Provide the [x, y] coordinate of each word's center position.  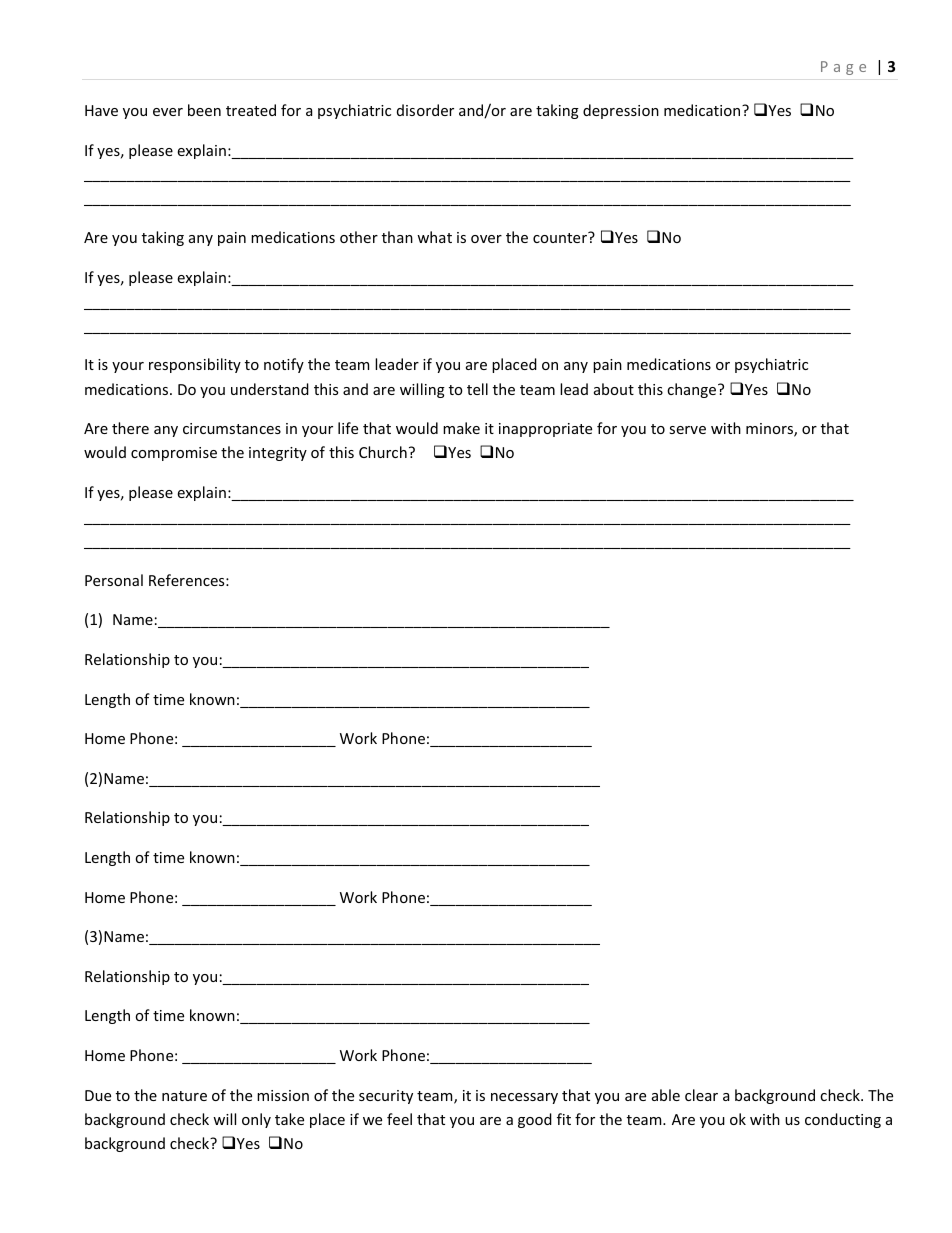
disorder [425, 110]
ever [168, 112]
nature [184, 1096]
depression [621, 111]
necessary [524, 1098]
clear [701, 1095]
